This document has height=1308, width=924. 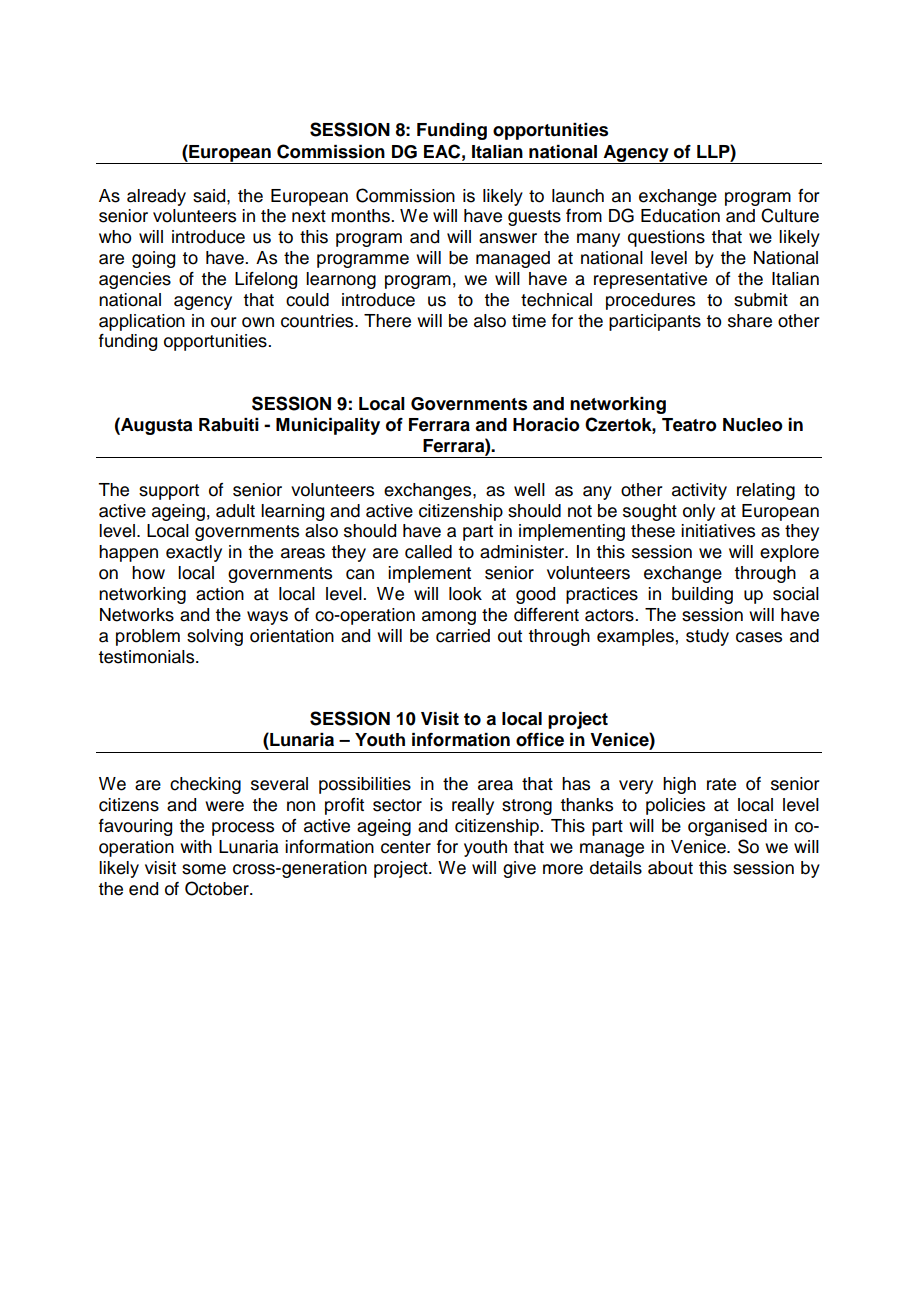 I want to click on some, so click(x=204, y=869).
